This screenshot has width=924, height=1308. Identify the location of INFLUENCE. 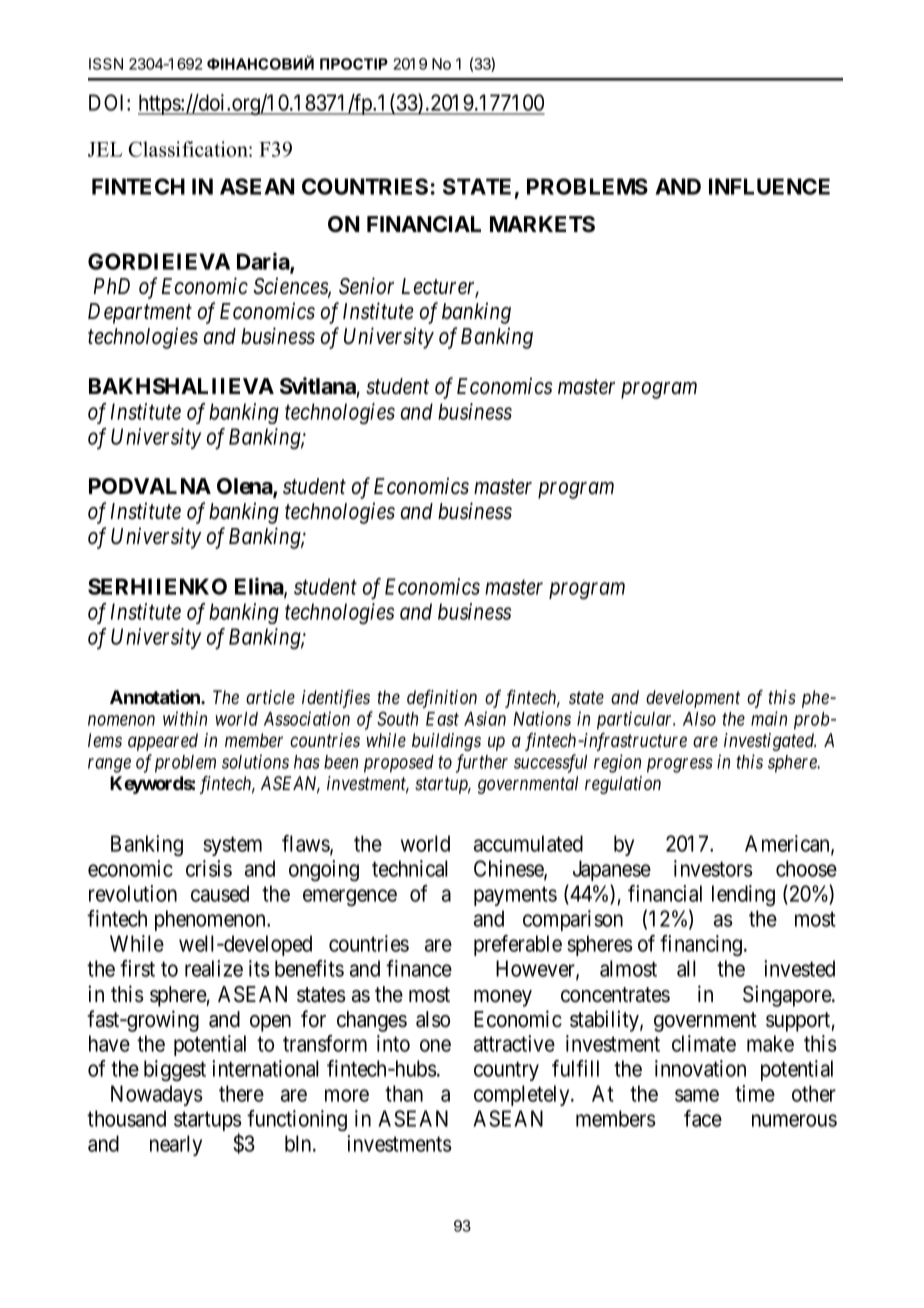
(769, 186).
